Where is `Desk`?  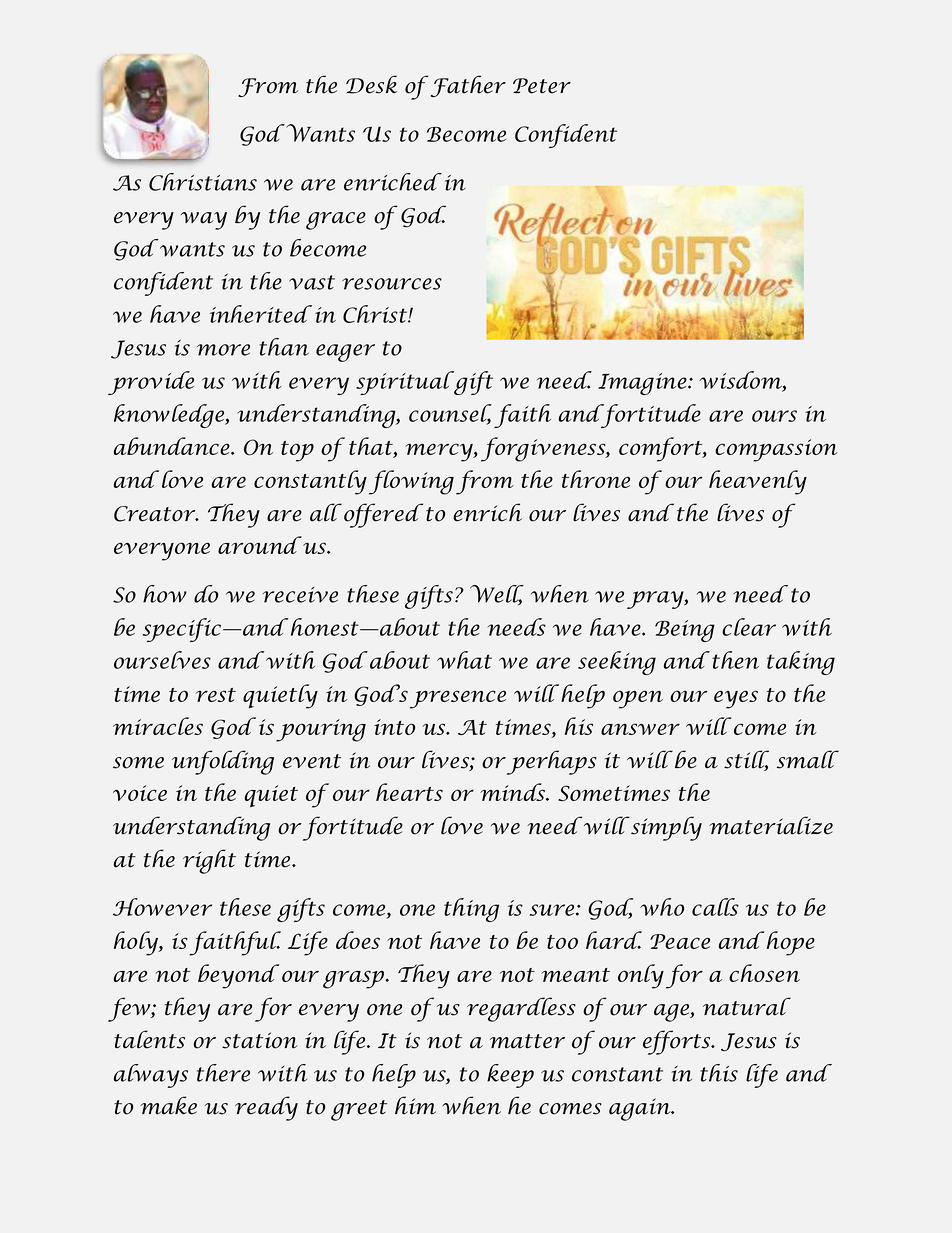
Desk is located at coordinates (371, 84).
